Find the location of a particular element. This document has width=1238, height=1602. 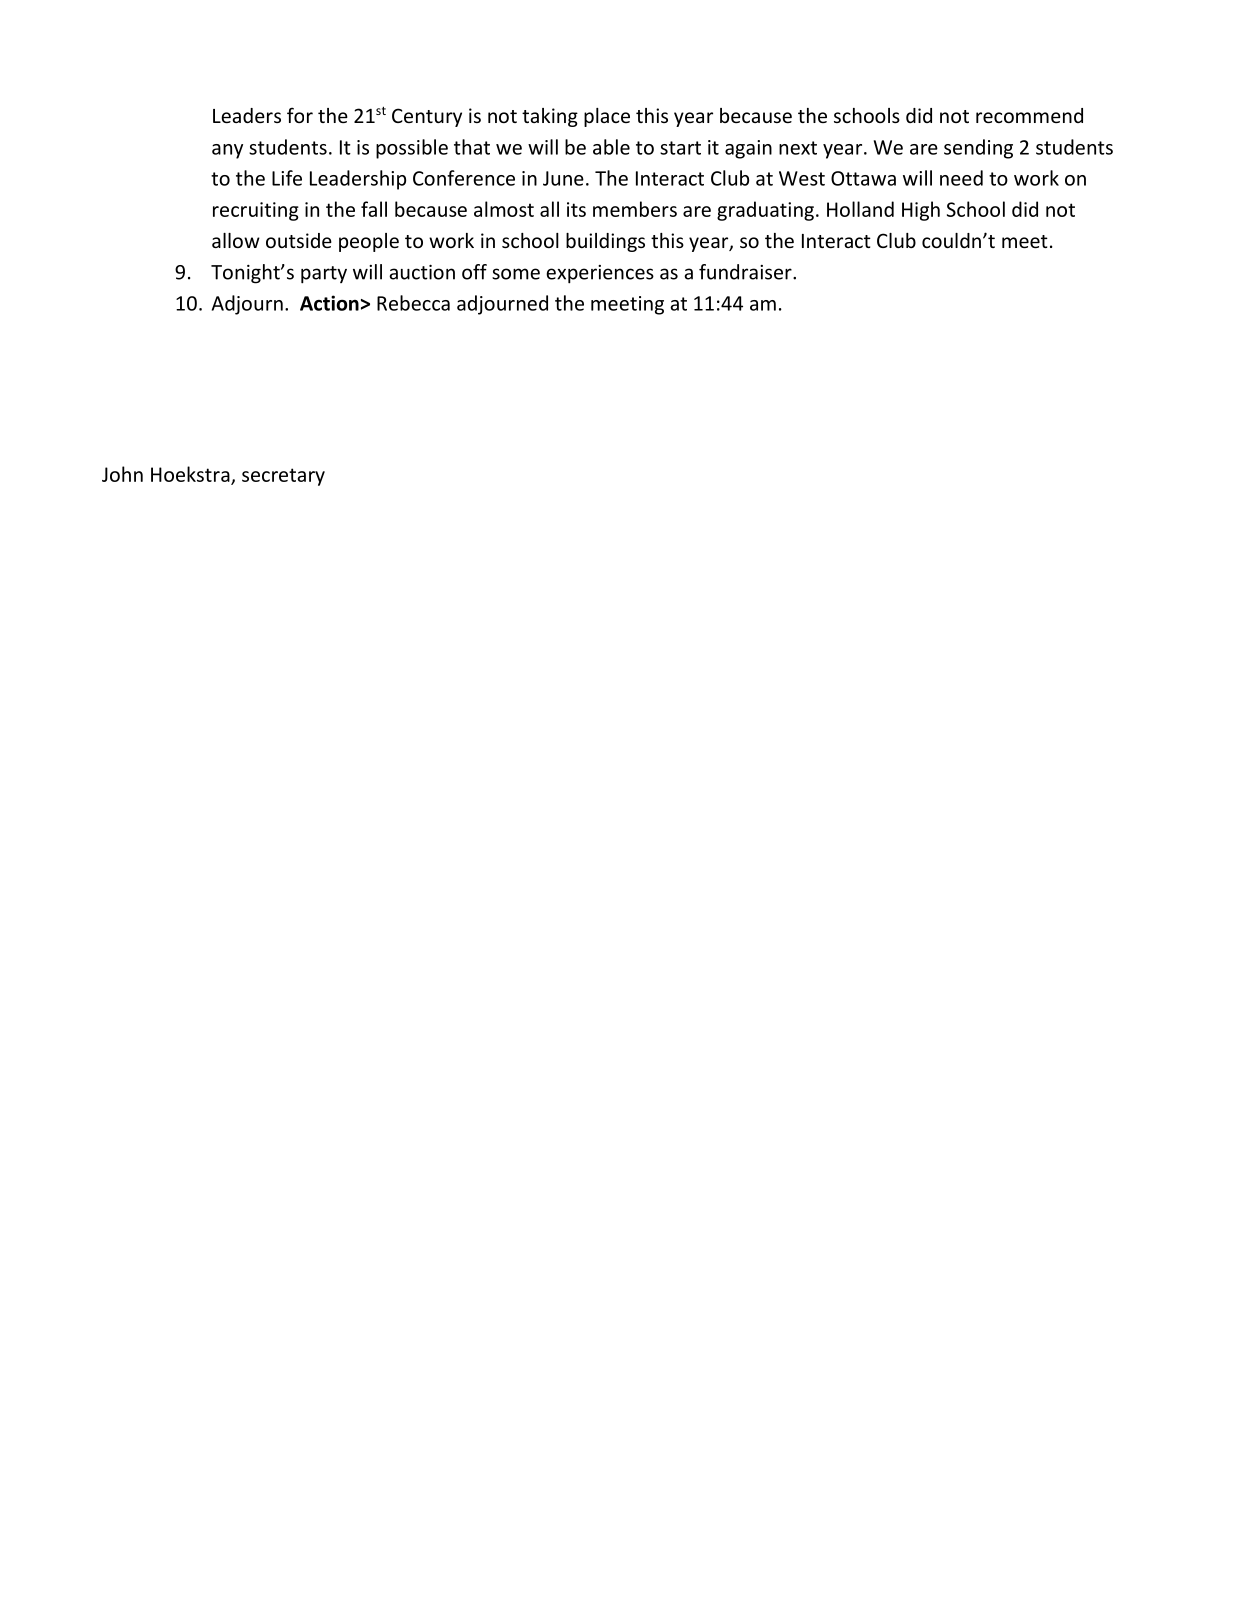

Action is located at coordinates (329, 303).
